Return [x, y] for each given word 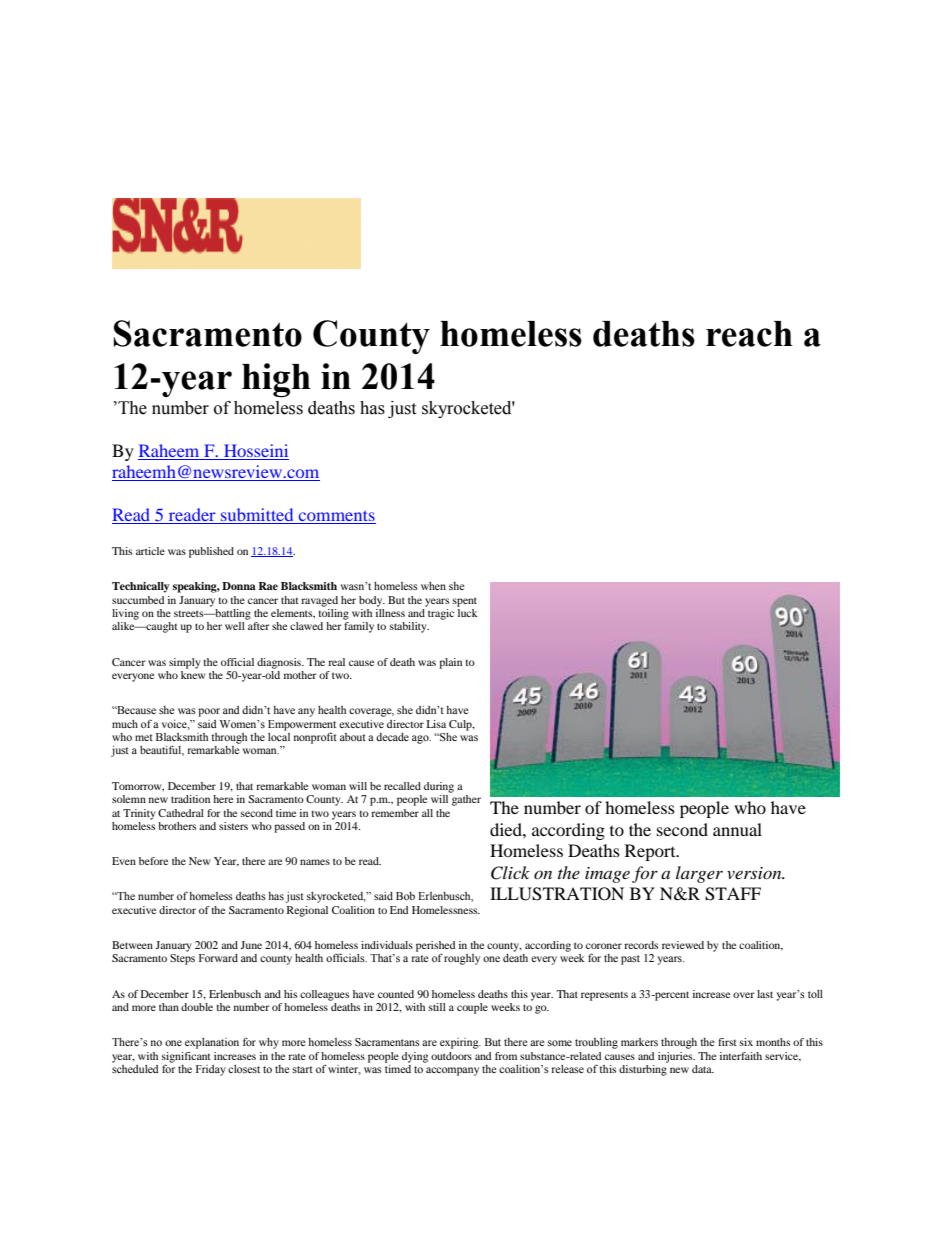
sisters [233, 826]
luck [467, 611]
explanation [212, 1043]
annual [737, 829]
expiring [460, 1043]
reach [749, 334]
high [276, 380]
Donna [239, 586]
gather [466, 800]
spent [465, 602]
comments [336, 517]
